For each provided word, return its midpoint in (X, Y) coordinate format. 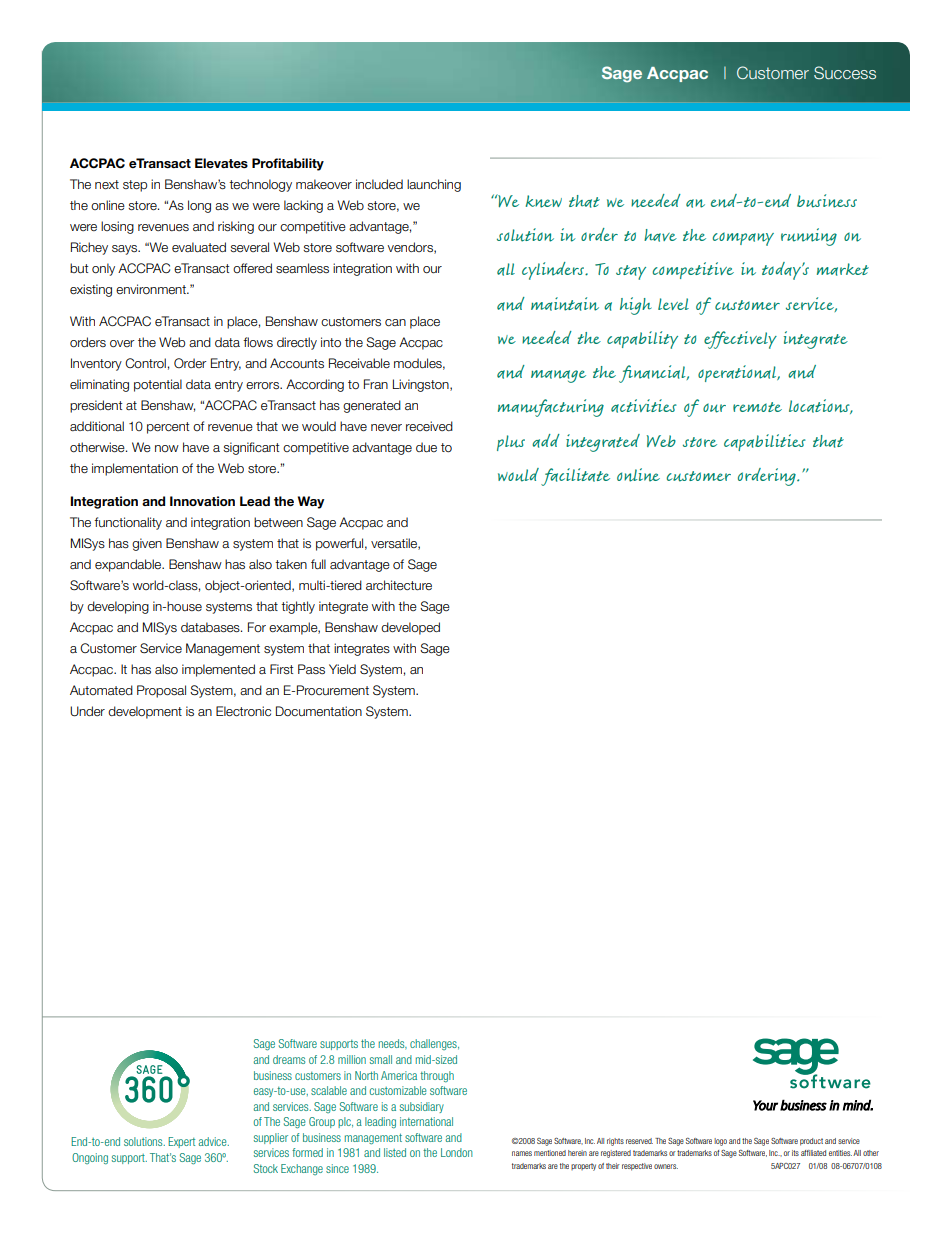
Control (145, 363)
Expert (181, 1142)
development (145, 712)
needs (392, 1044)
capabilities (765, 442)
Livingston (422, 385)
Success (845, 73)
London (457, 1152)
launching (434, 185)
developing (118, 607)
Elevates (221, 163)
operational (738, 373)
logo (720, 1142)
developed (410, 628)
